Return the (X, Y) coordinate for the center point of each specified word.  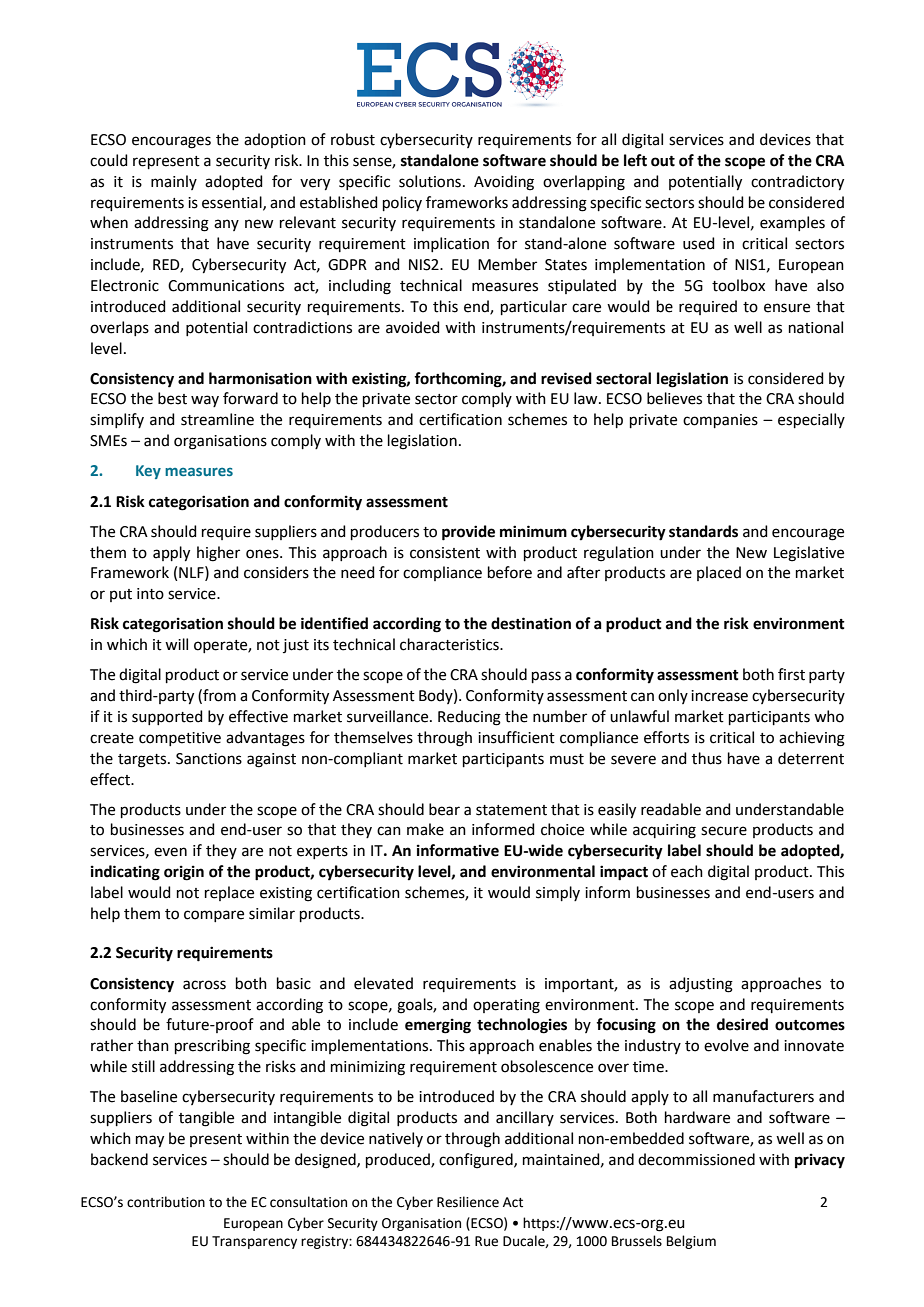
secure (724, 831)
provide (468, 533)
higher (218, 554)
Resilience (468, 1202)
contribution (166, 1202)
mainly (174, 182)
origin (184, 873)
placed (719, 573)
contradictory (797, 183)
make (425, 829)
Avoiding (504, 183)
